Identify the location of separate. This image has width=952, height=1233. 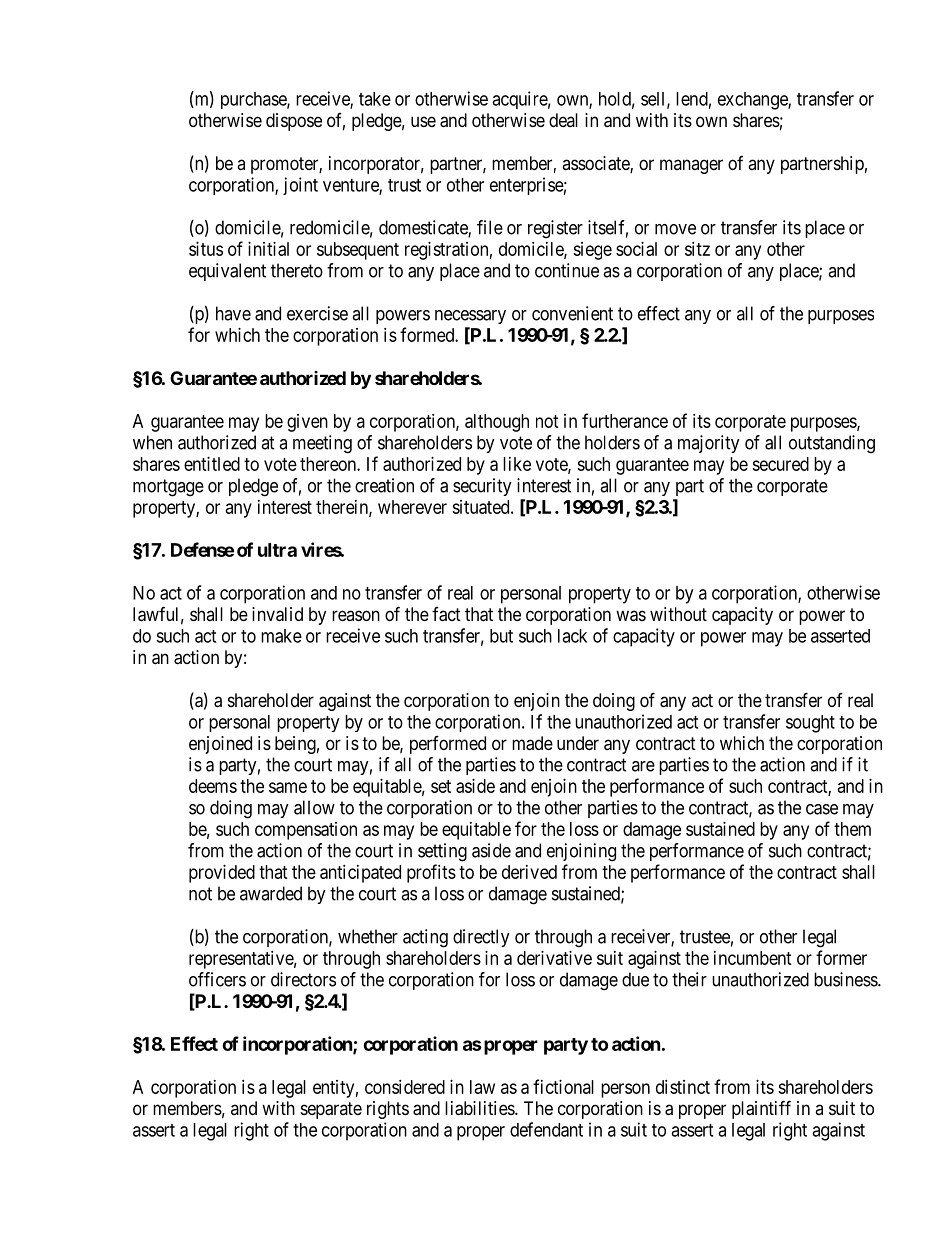
(331, 1110).
